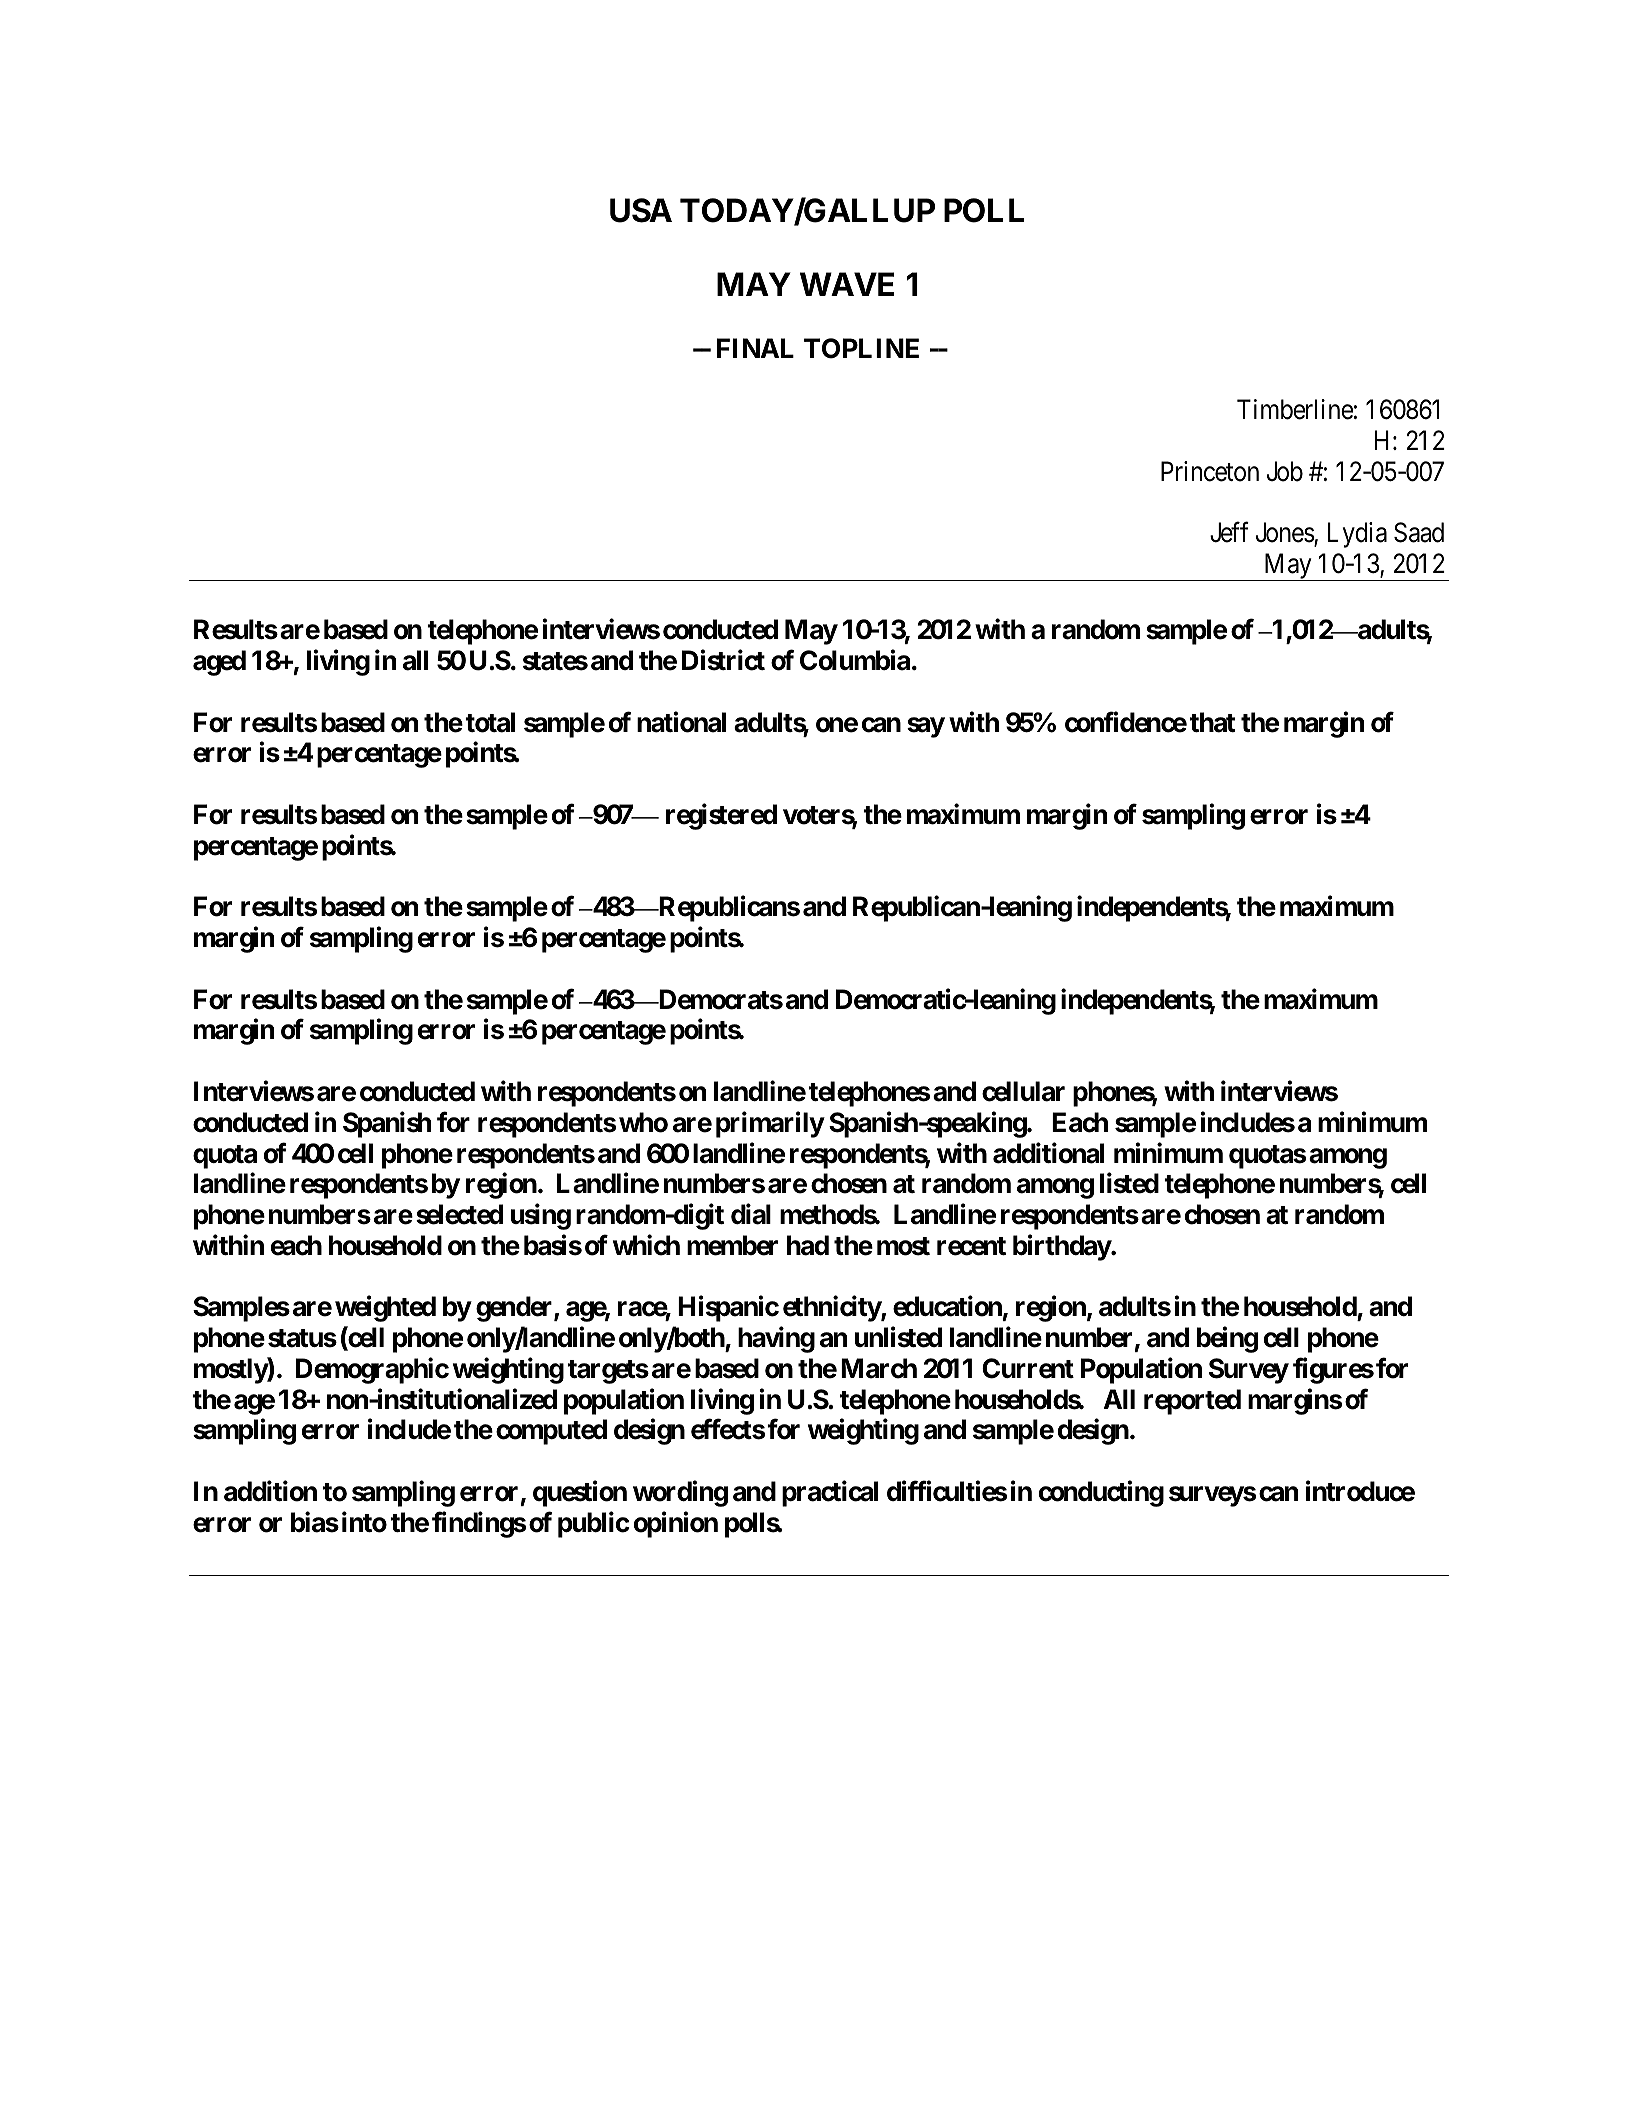 This screenshot has height=2119, width=1637. I want to click on total, so click(490, 722).
